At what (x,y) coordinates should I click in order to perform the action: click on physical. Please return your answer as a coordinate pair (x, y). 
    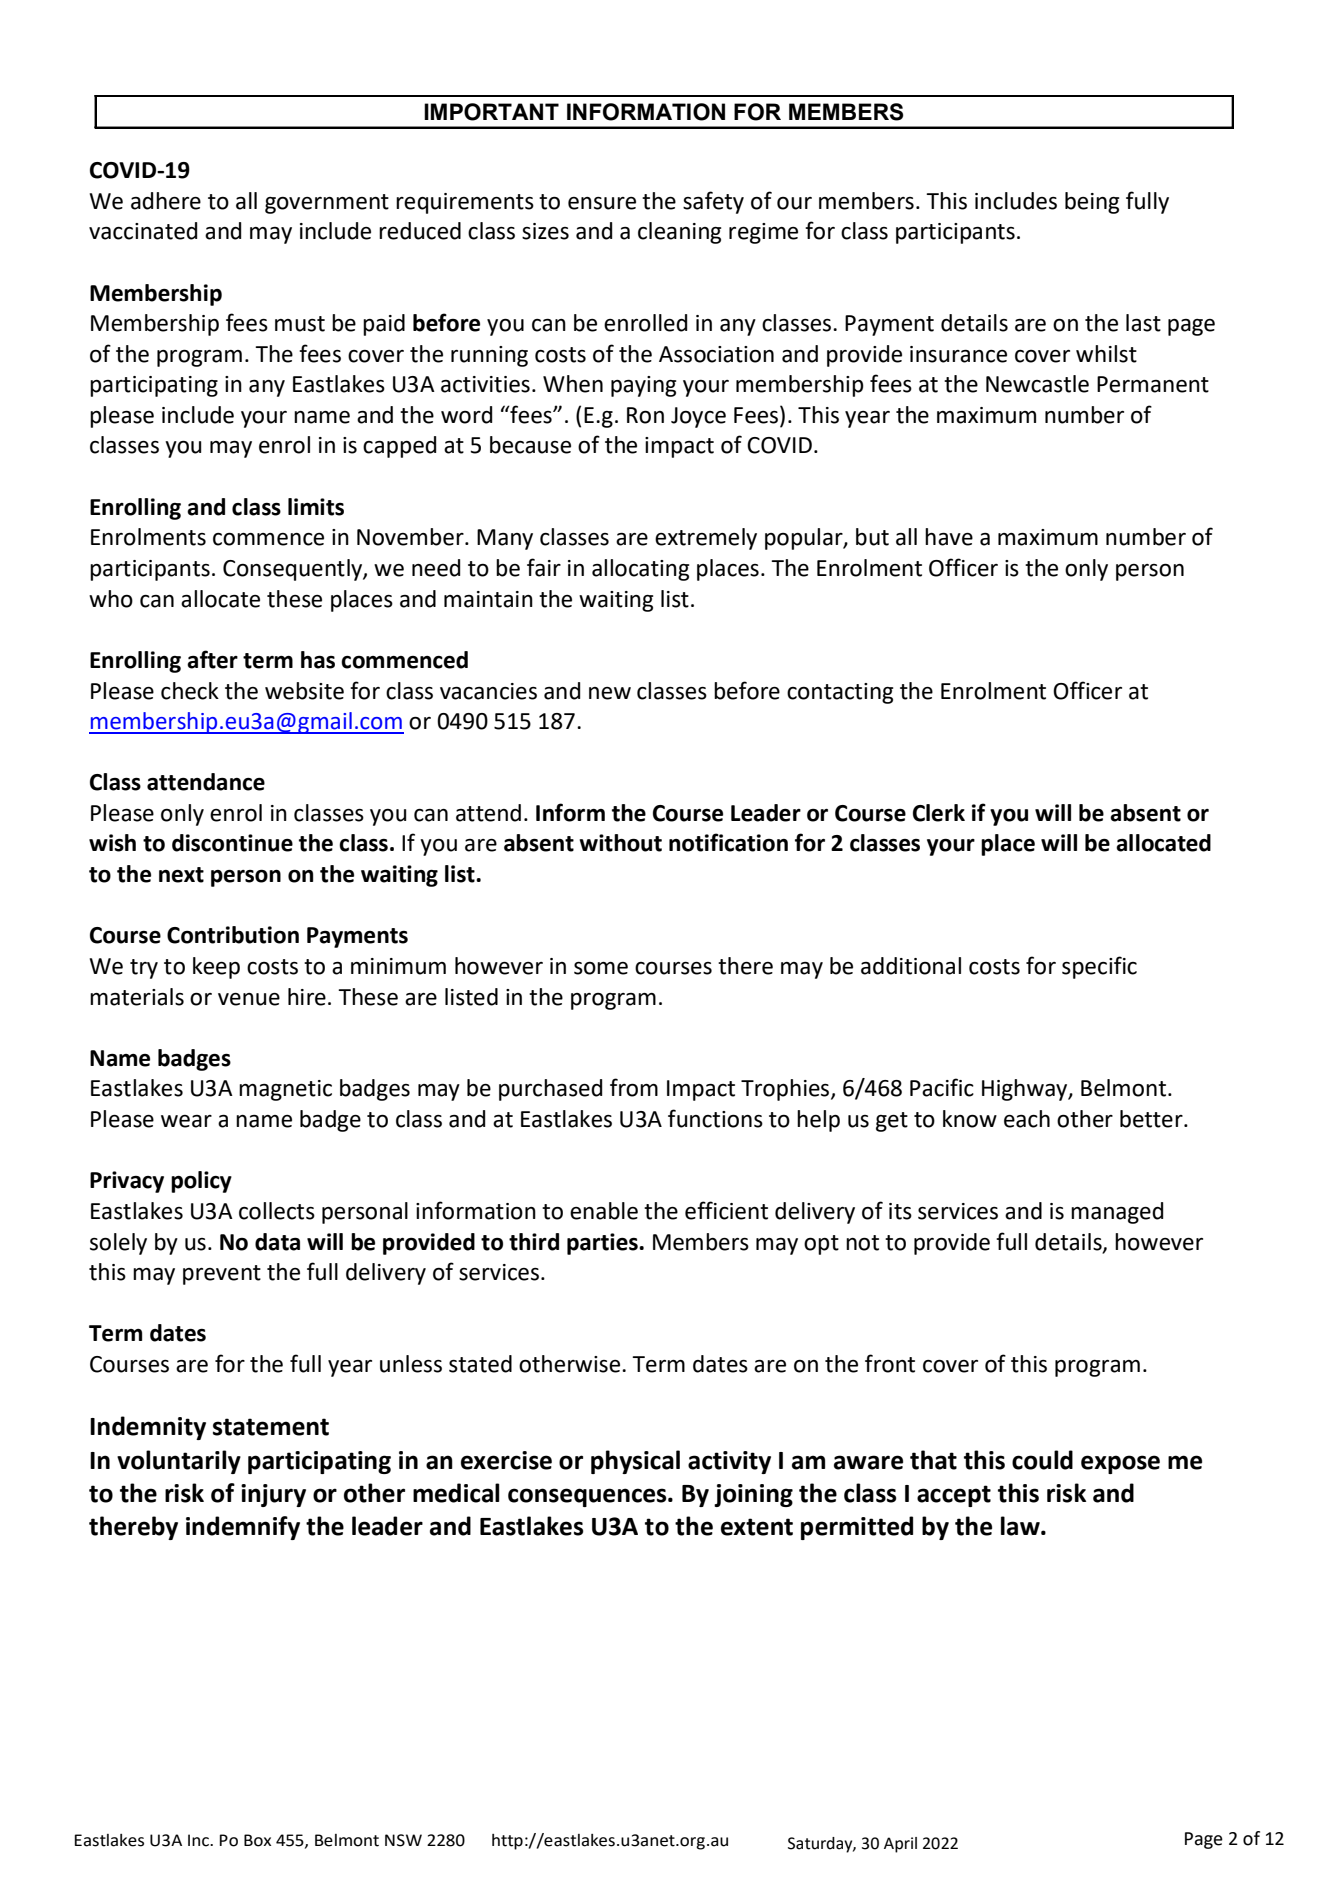
    Looking at the image, I should click on (635, 1462).
